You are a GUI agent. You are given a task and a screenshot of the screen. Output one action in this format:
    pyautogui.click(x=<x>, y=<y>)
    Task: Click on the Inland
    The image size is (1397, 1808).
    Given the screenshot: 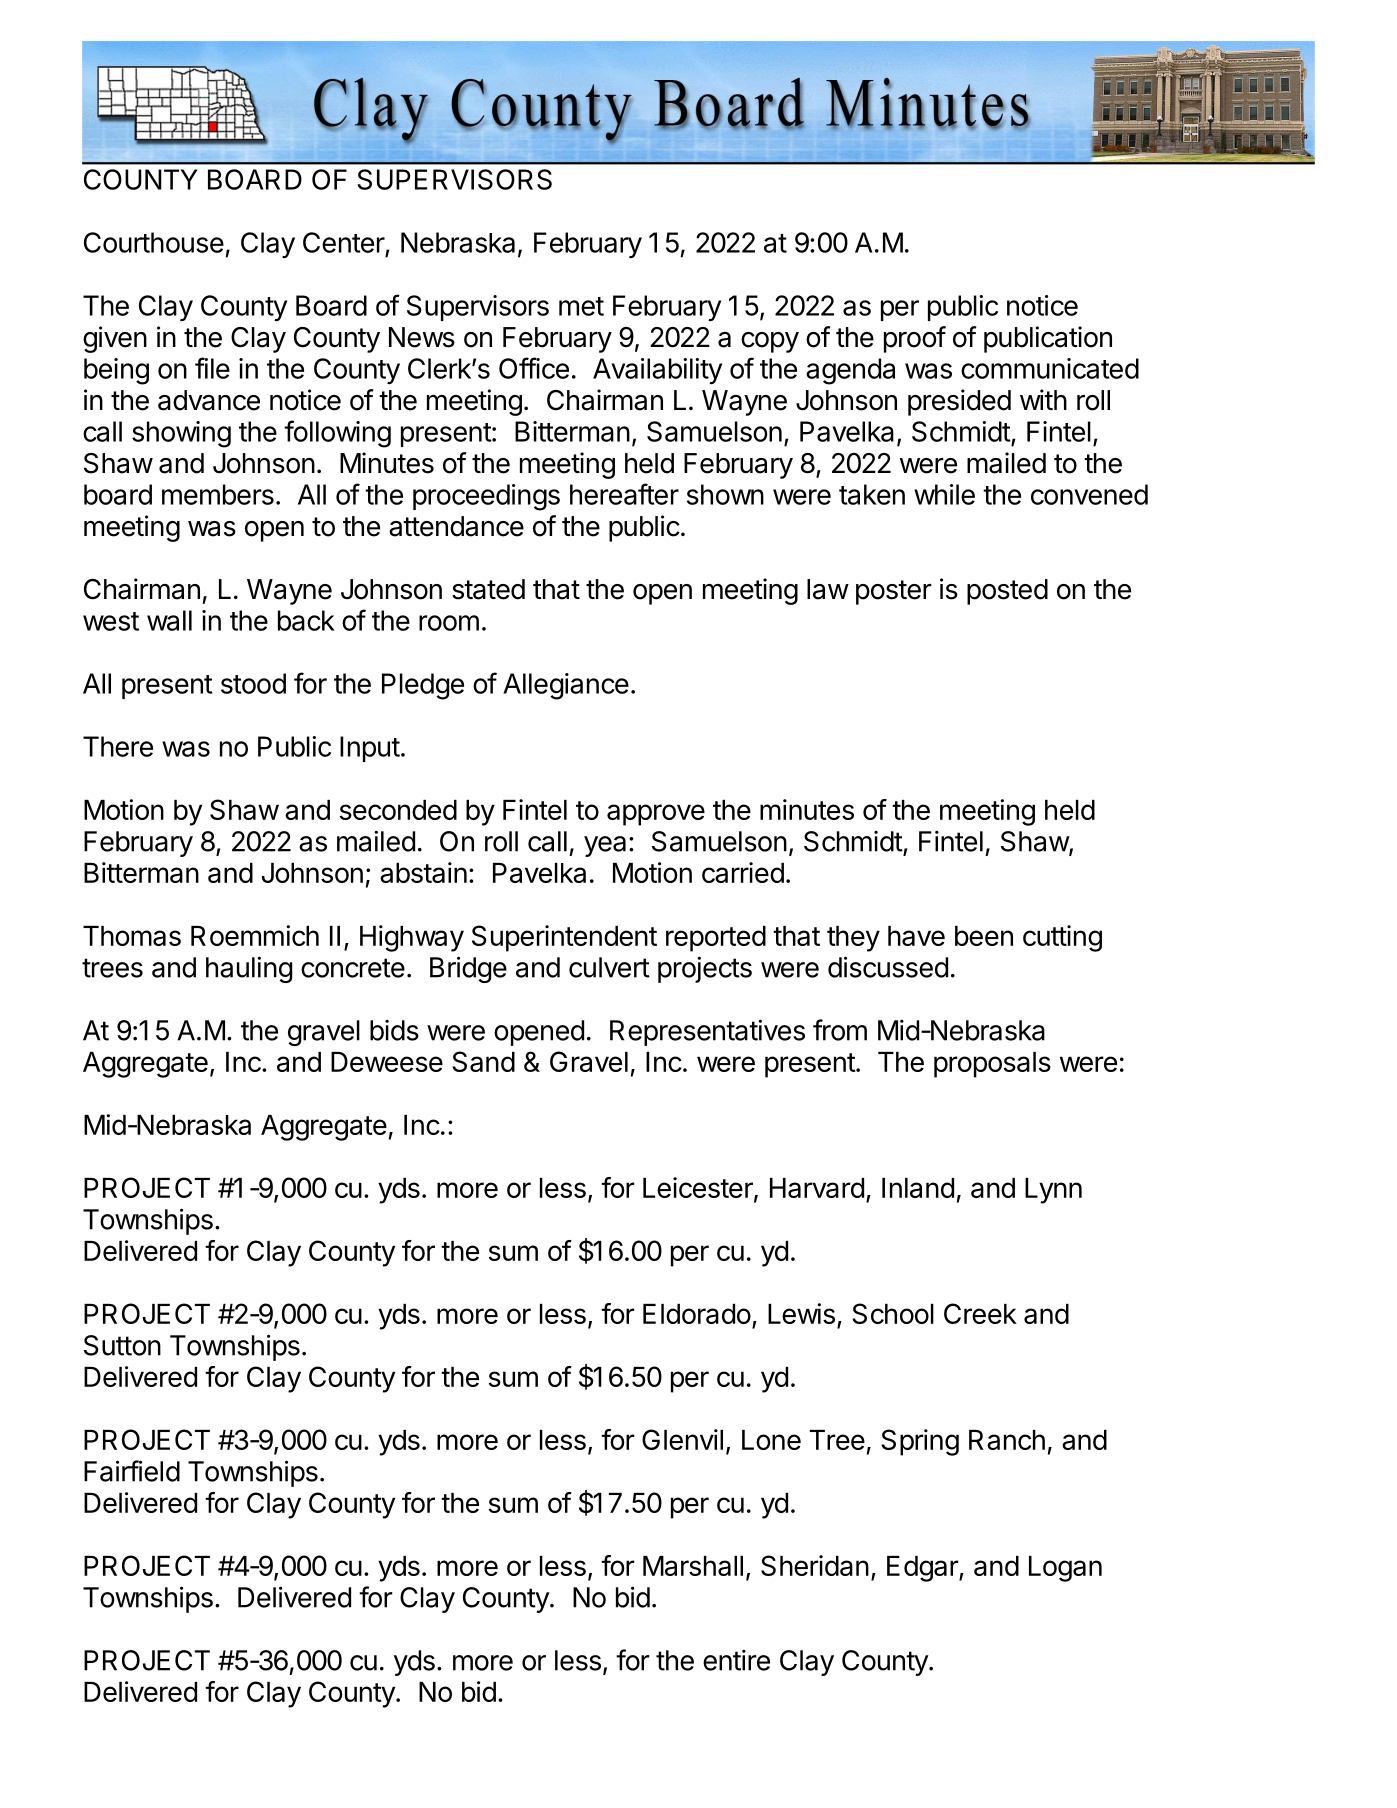 What is the action you would take?
    pyautogui.click(x=918, y=1188)
